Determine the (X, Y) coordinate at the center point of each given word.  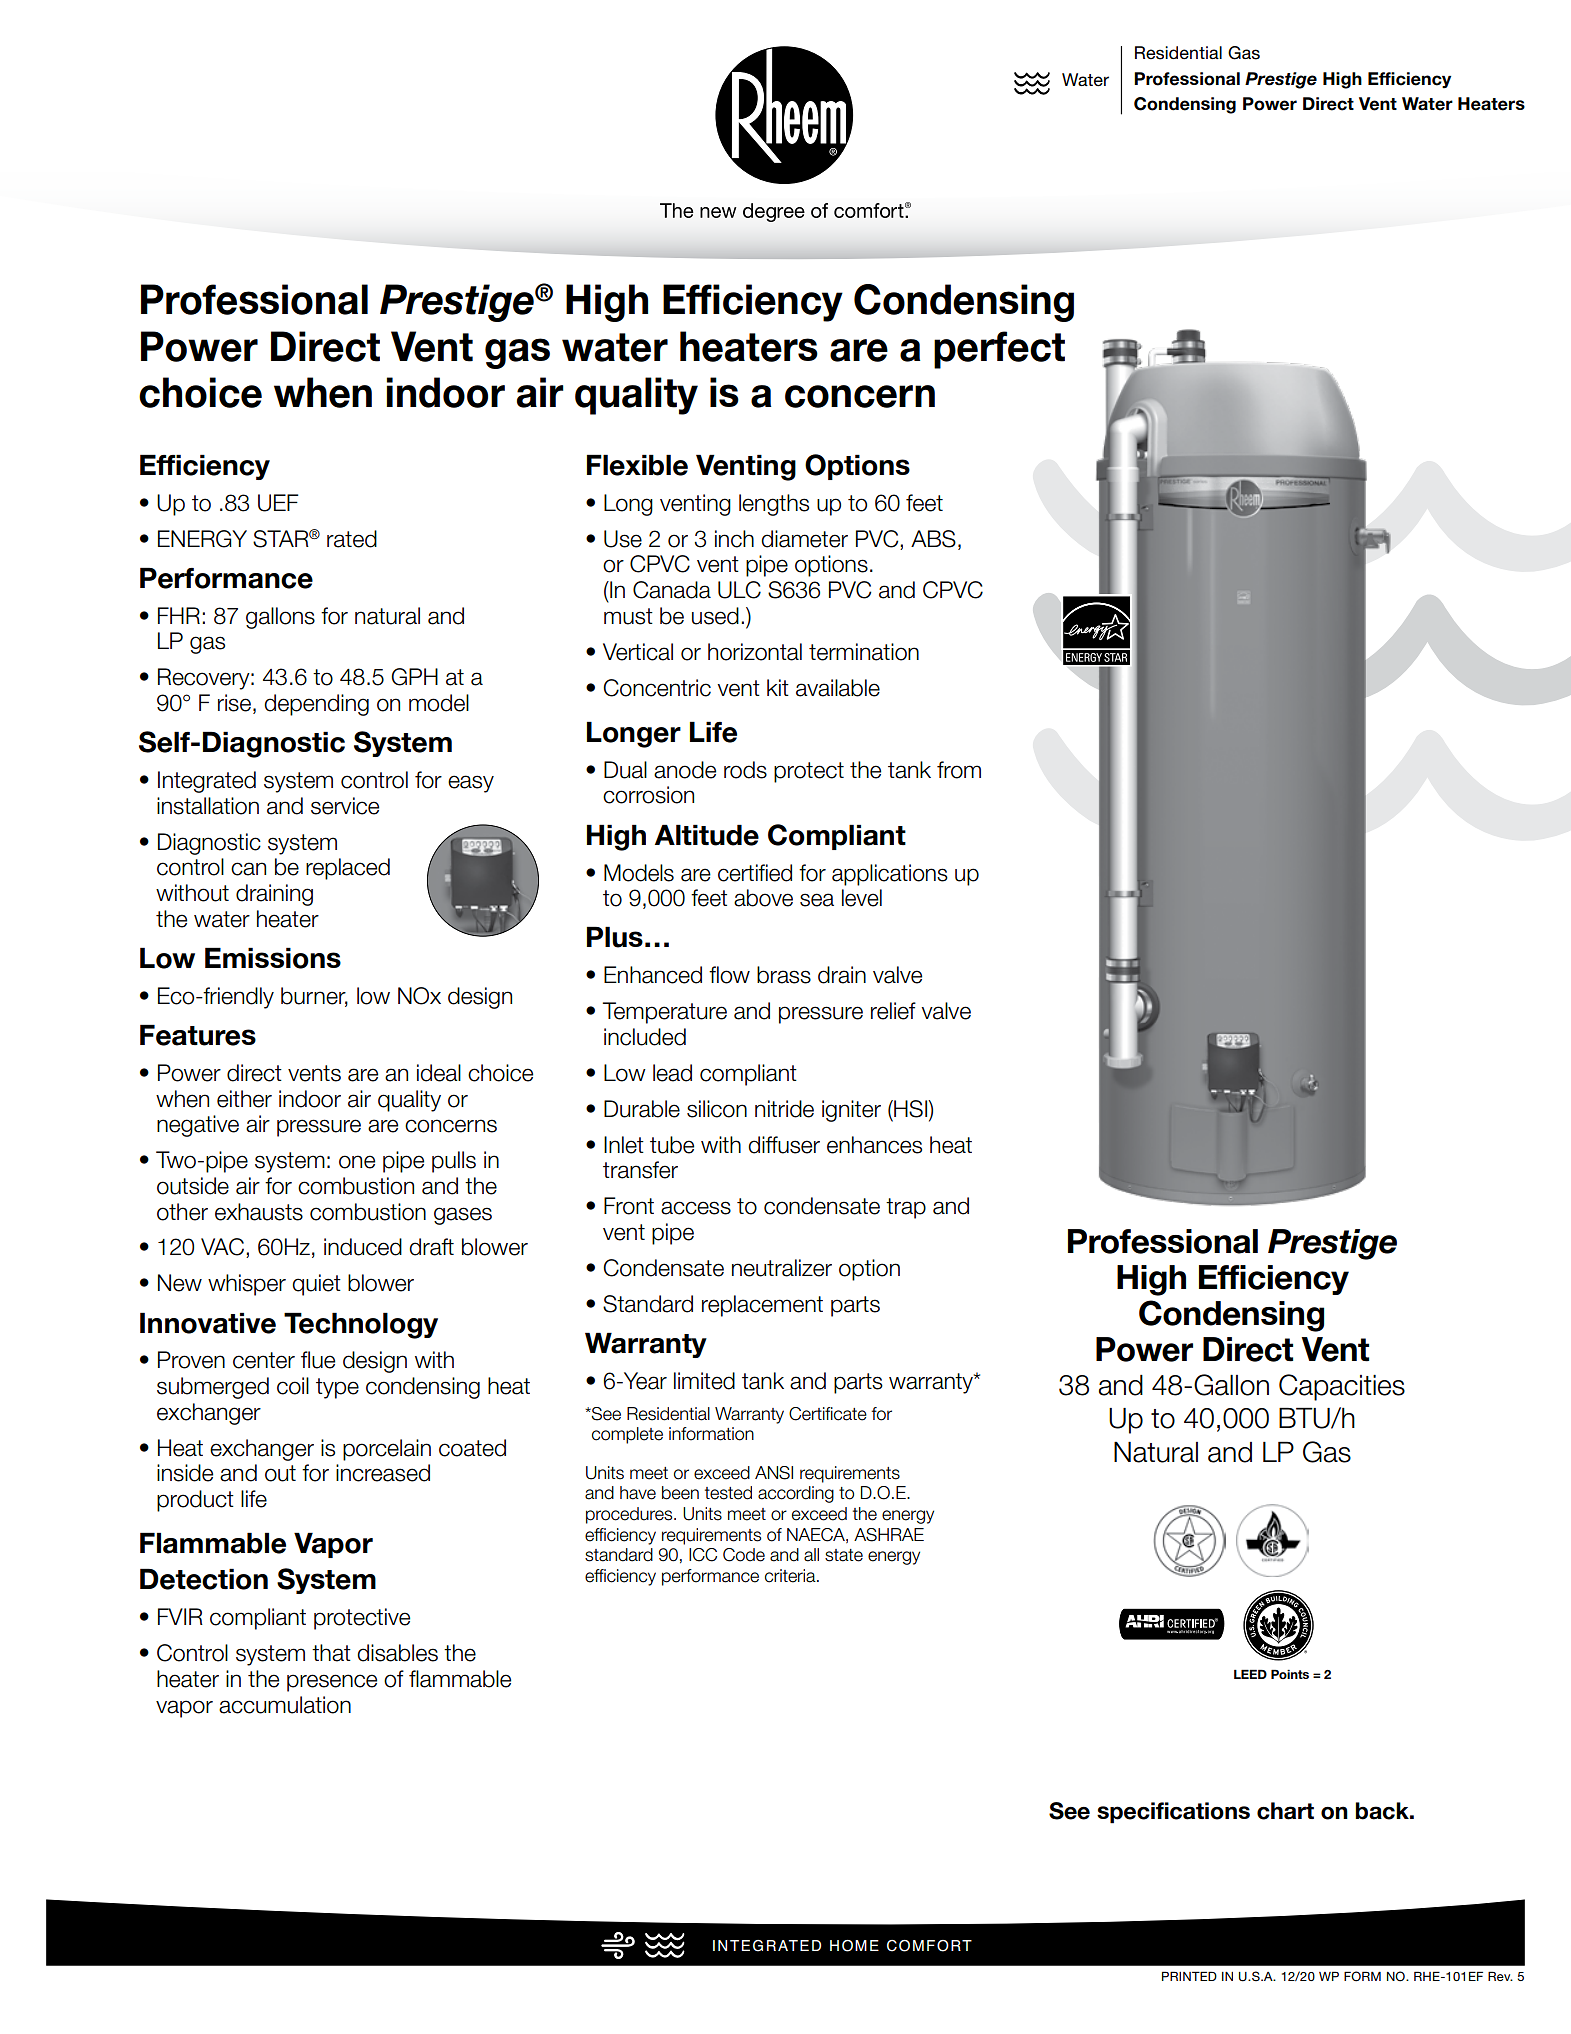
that (331, 1653)
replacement (762, 1306)
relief (893, 1011)
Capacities (1342, 1387)
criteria (791, 1576)
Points (1290, 1674)
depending (316, 705)
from (959, 770)
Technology (361, 1325)
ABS (933, 539)
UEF (278, 503)
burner (314, 997)
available (838, 688)
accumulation (285, 1705)
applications (890, 875)
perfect (999, 350)
